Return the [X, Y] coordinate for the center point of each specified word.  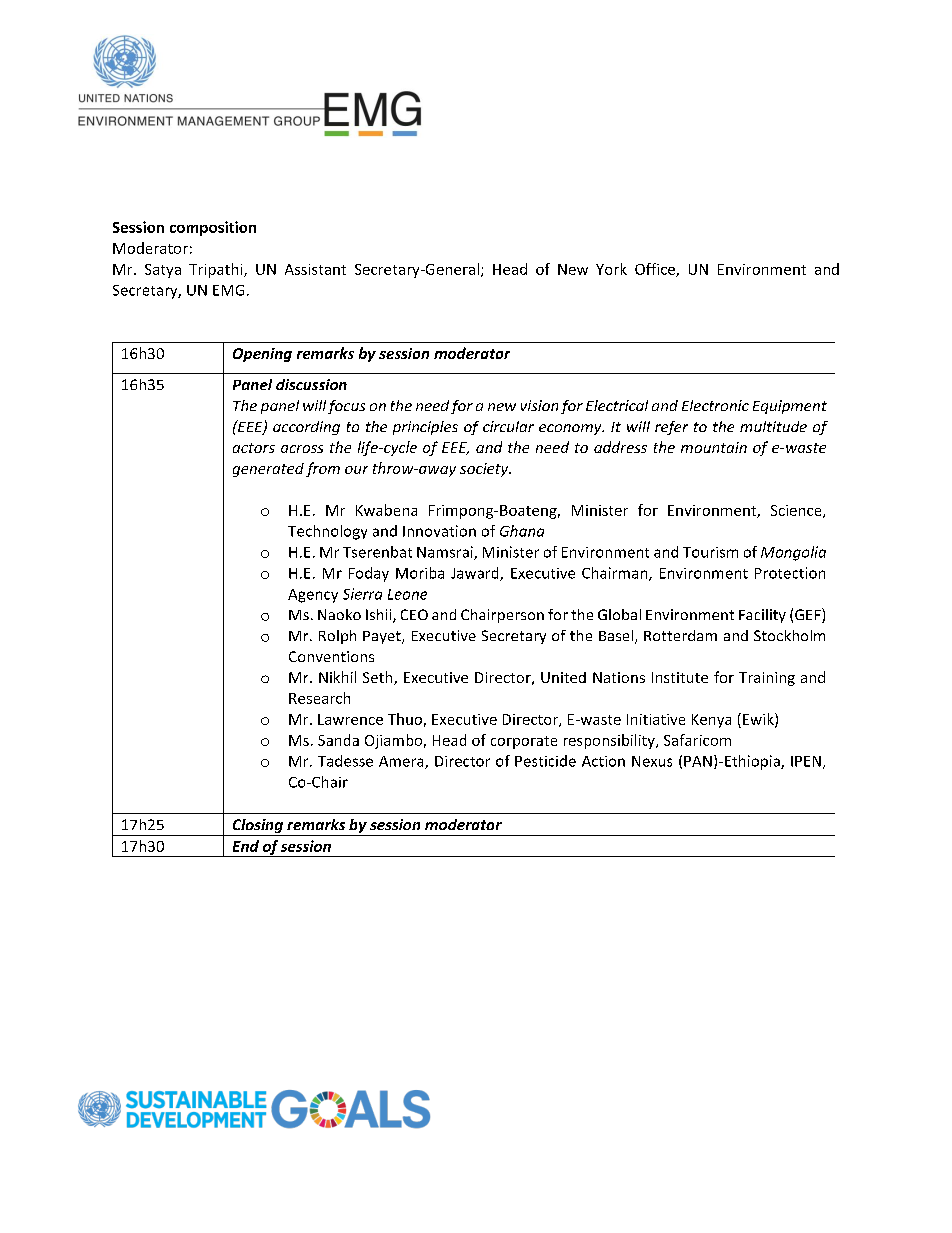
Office [656, 270]
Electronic [715, 405]
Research [319, 698]
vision [539, 405]
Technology [327, 532]
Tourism [710, 552]
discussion [311, 384]
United [563, 677]
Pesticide [545, 761]
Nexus [652, 761]
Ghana [522, 531]
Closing [257, 827]
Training [767, 679]
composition [213, 228]
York [611, 269]
